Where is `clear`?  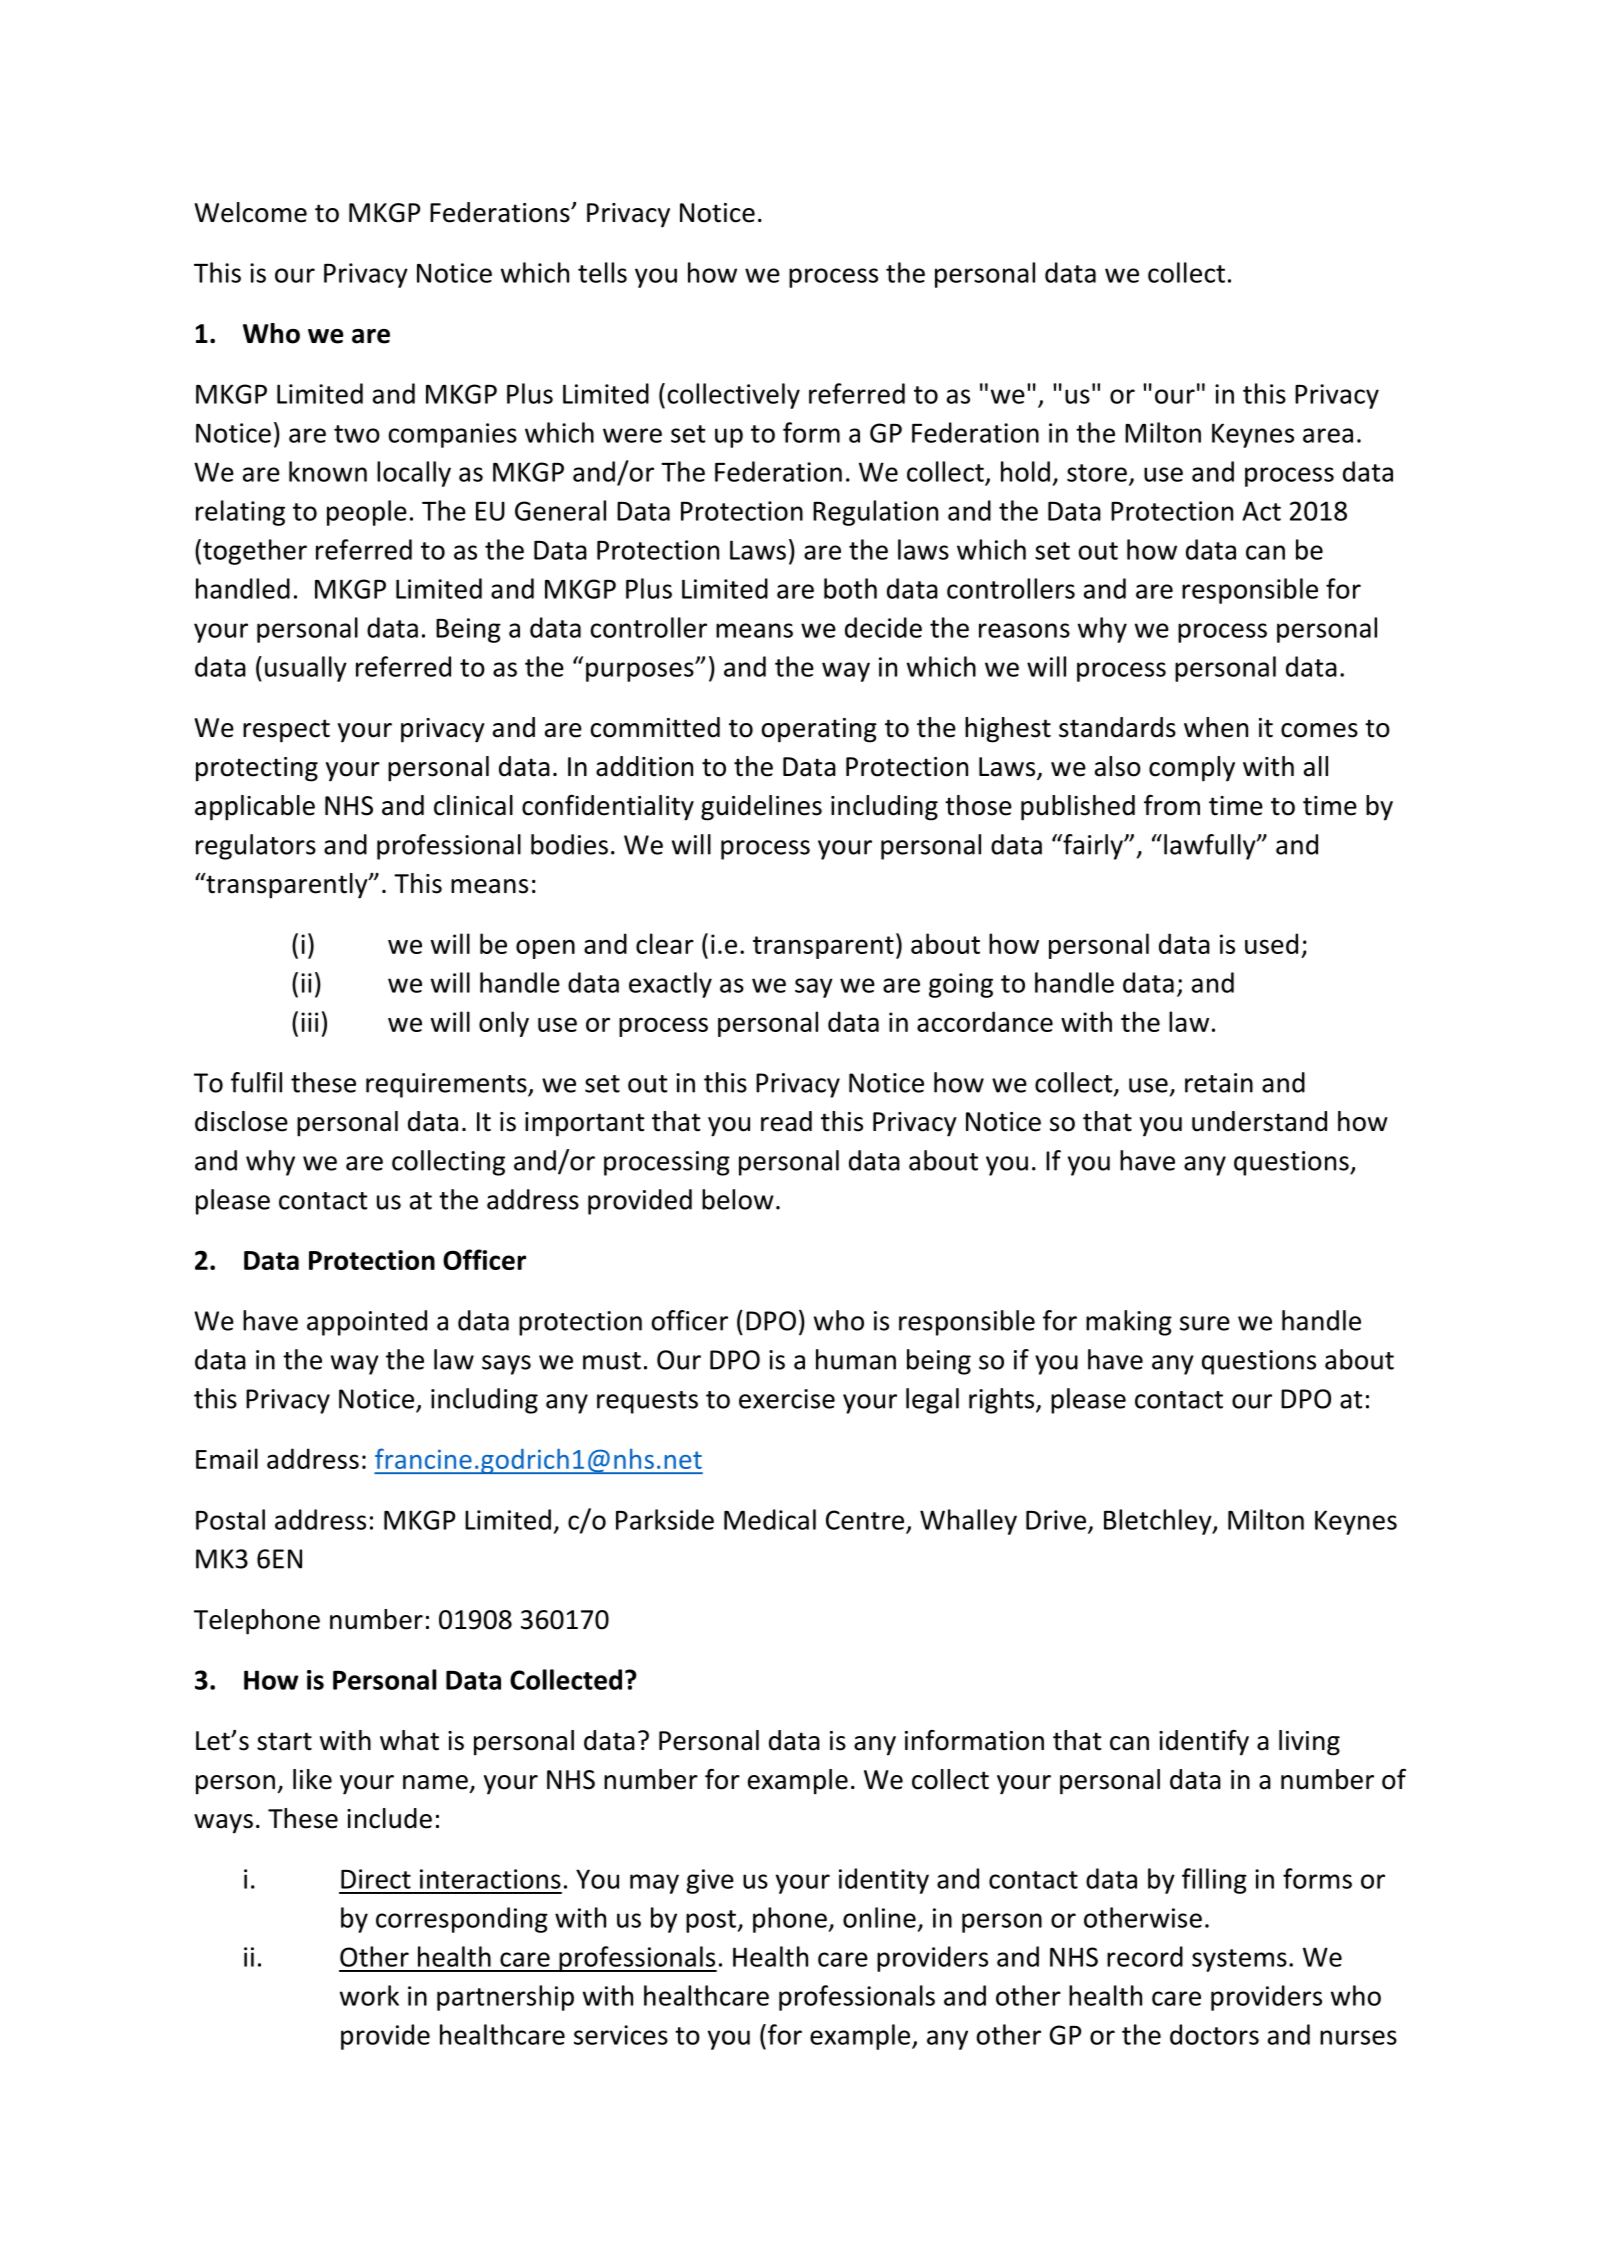
clear is located at coordinates (665, 943).
